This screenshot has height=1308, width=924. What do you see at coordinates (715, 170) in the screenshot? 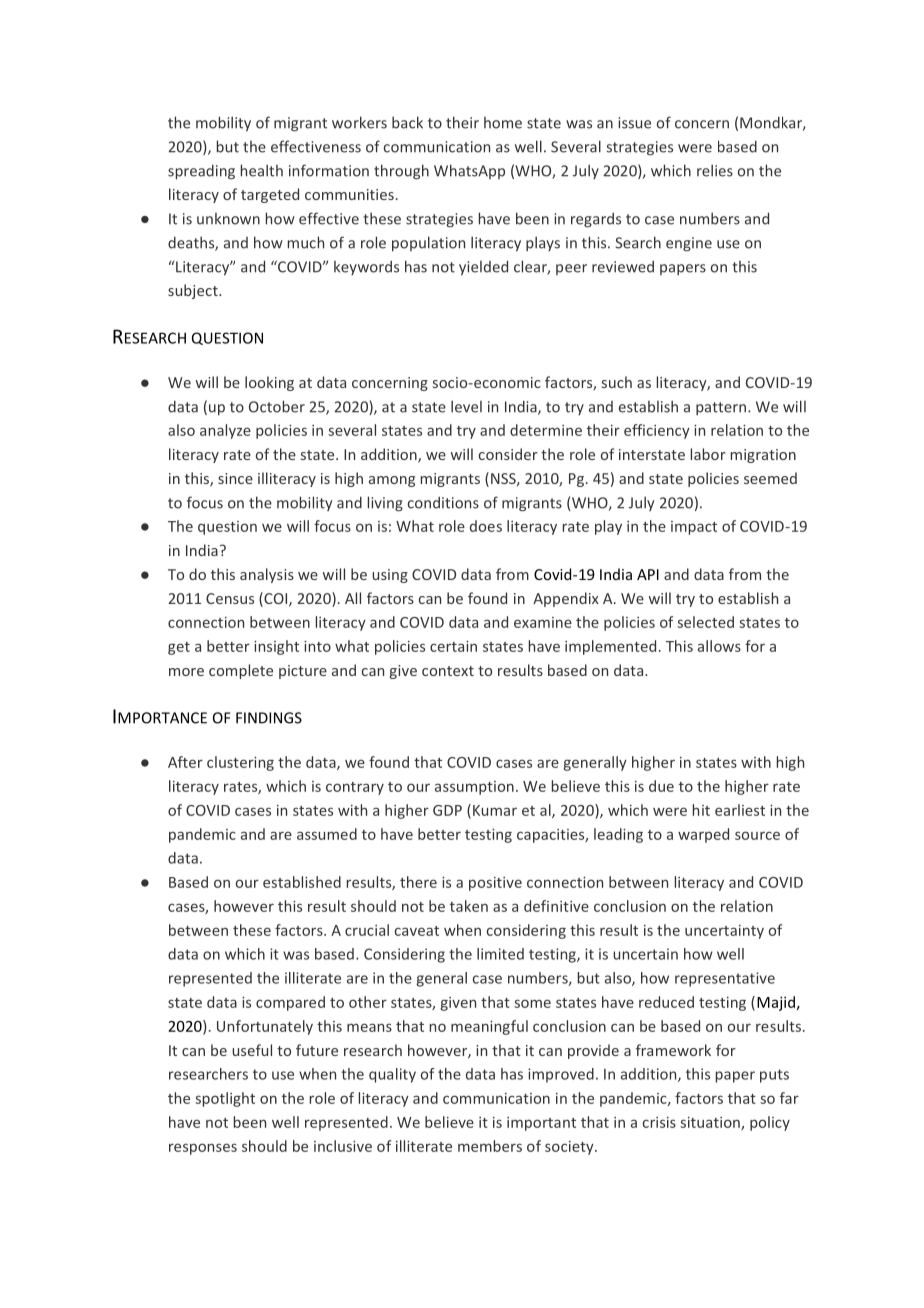
I see `relies` at bounding box center [715, 170].
